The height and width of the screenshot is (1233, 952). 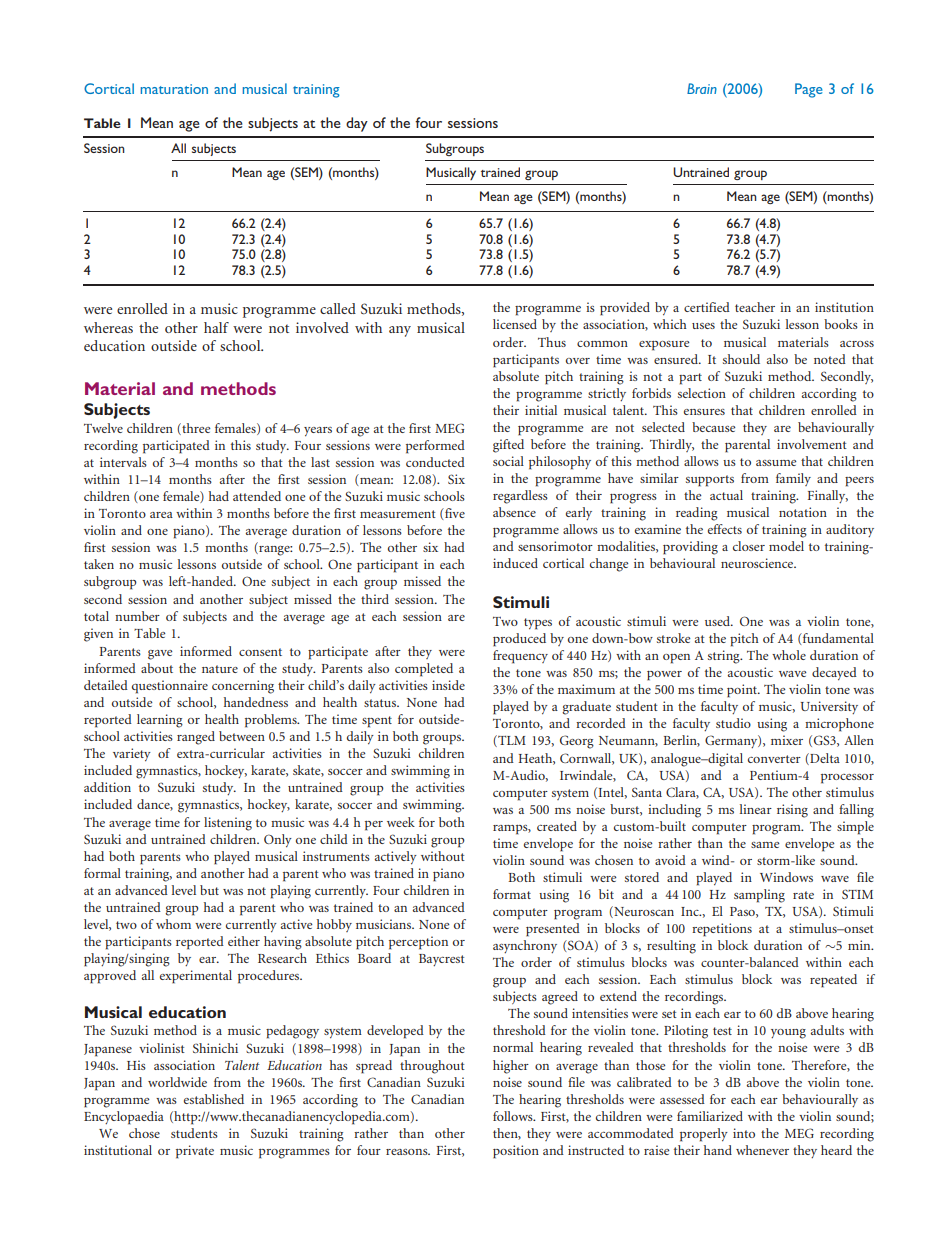 What do you see at coordinates (214, 1099) in the screenshot?
I see `established` at bounding box center [214, 1099].
